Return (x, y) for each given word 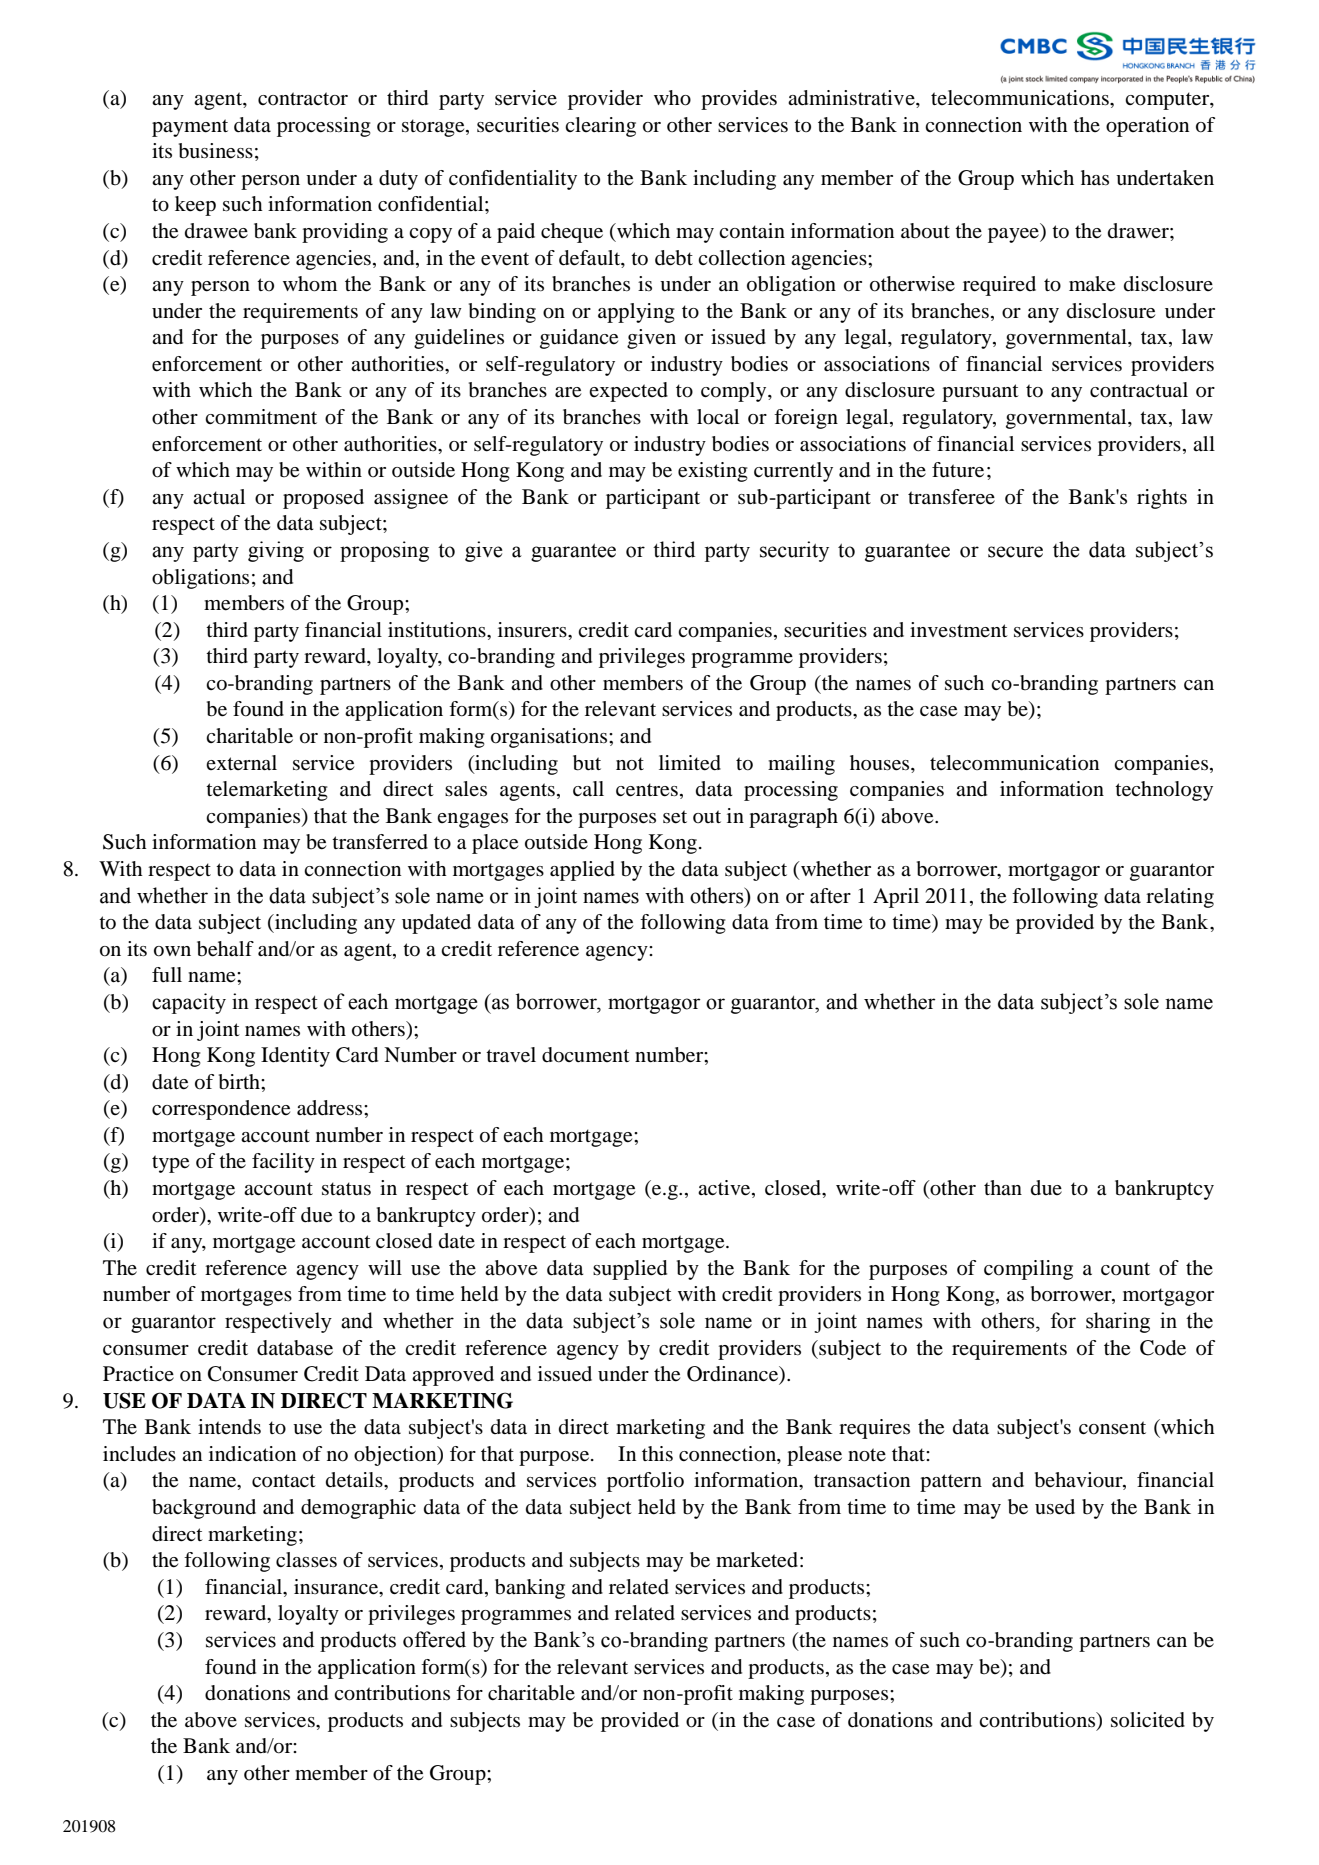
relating (1180, 898)
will (385, 1267)
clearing (600, 127)
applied (582, 871)
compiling (1028, 1270)
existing (713, 472)
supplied (630, 1270)
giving (276, 551)
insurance (337, 1587)
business (216, 151)
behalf (225, 949)
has (1095, 177)
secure (1015, 552)
